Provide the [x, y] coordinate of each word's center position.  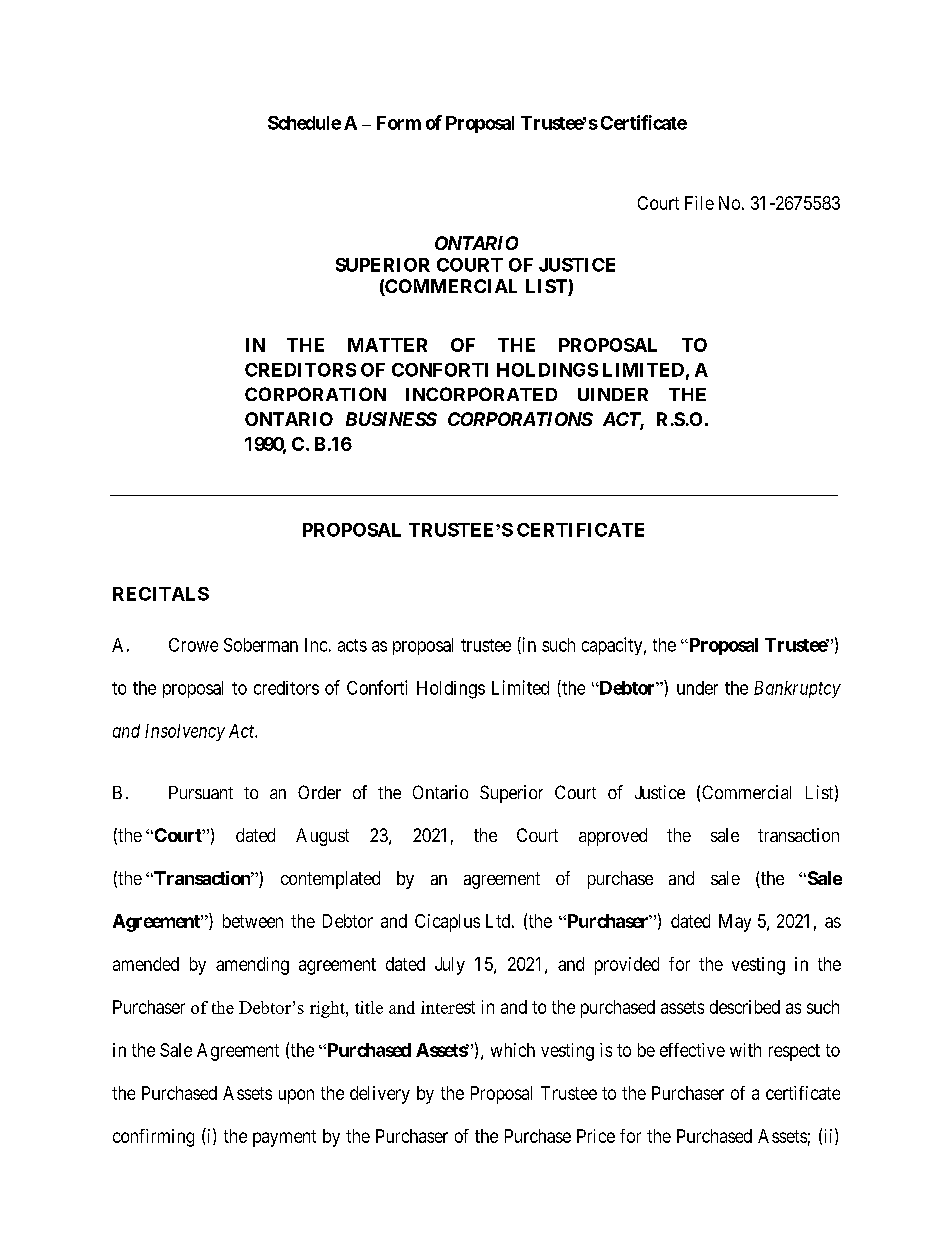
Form [399, 123]
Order [319, 792]
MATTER [387, 345]
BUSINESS [391, 419]
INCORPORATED [481, 394]
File [699, 203]
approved [613, 837]
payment [284, 1138]
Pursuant [201, 792]
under [697, 688]
